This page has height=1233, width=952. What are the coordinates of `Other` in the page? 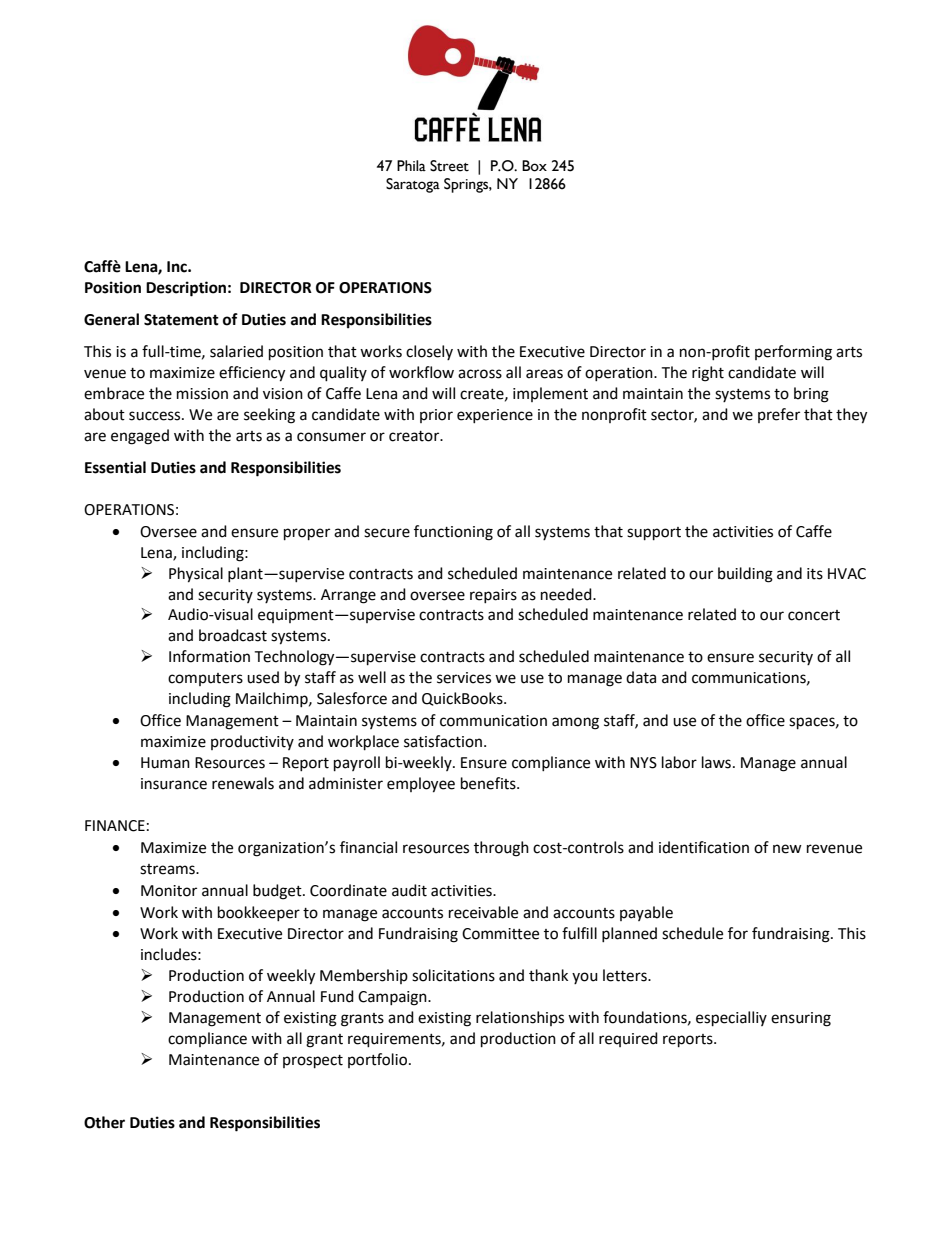 It's located at (104, 1122).
